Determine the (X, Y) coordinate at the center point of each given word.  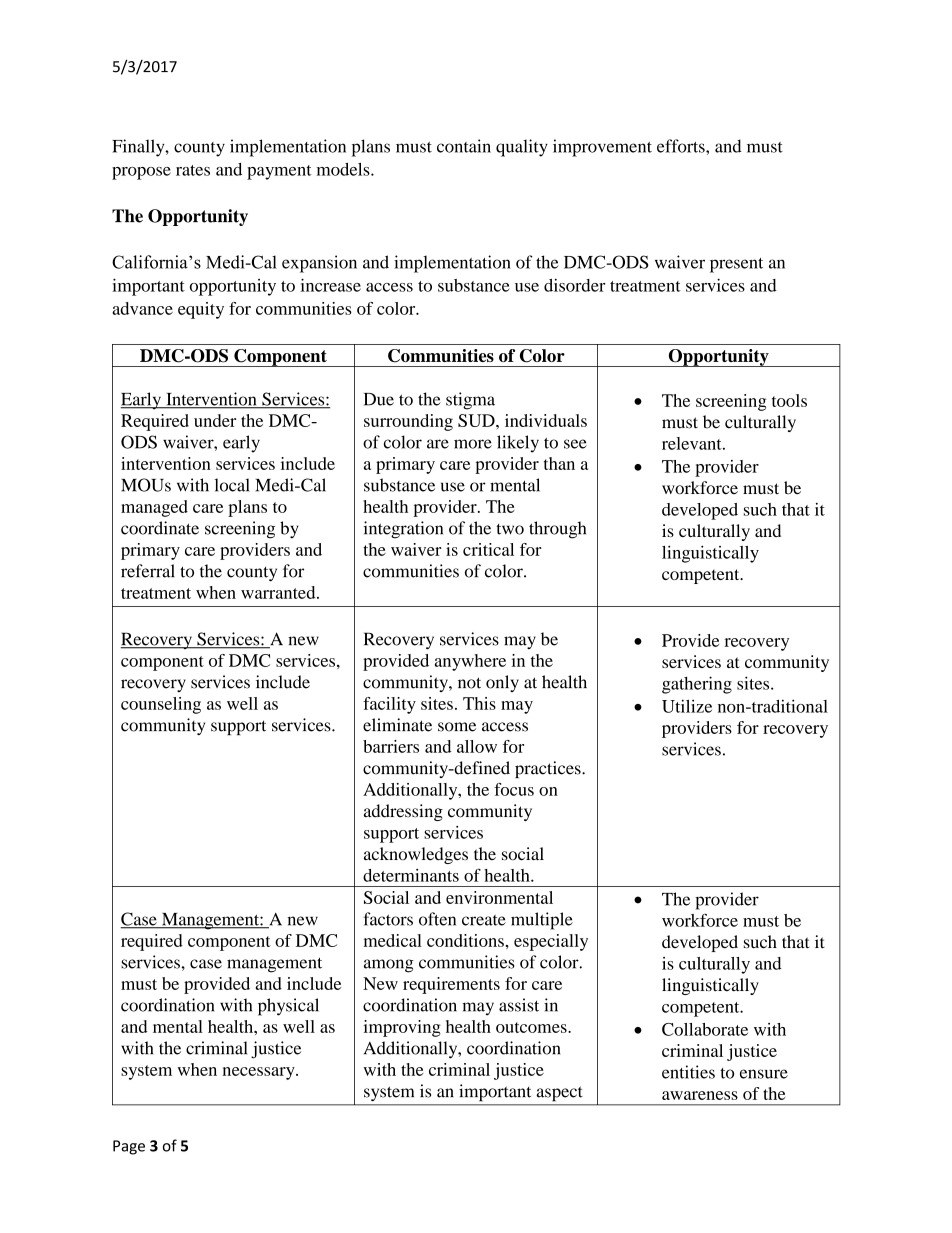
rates (193, 170)
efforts (682, 146)
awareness (700, 1095)
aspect (559, 1094)
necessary (260, 1073)
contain (464, 146)
